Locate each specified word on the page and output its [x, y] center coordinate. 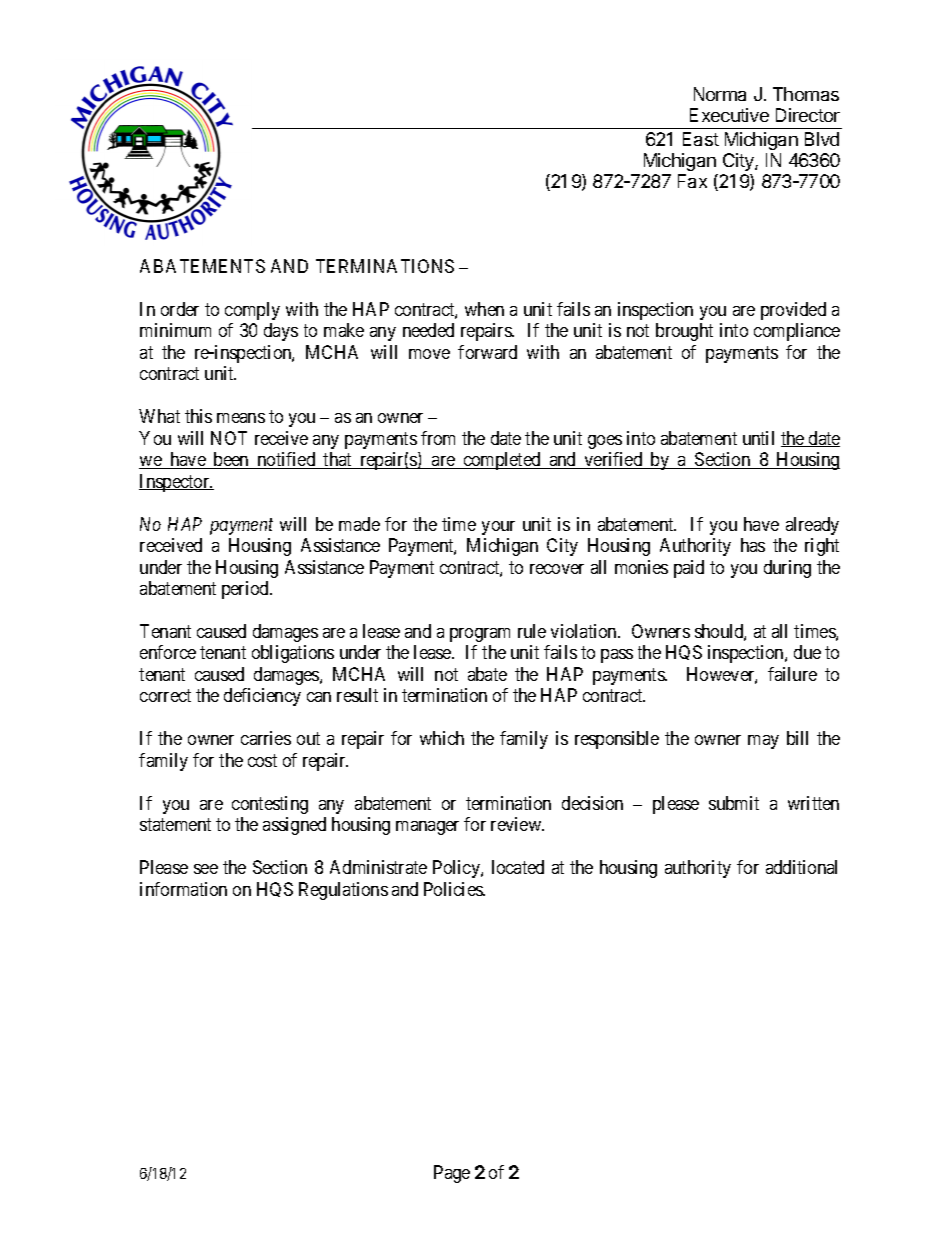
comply [252, 311]
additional [801, 867]
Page [452, 1174]
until [758, 438]
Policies [454, 889]
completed [502, 461]
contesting [270, 805]
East [701, 139]
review [517, 824]
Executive [729, 115]
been [231, 460]
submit [734, 803]
